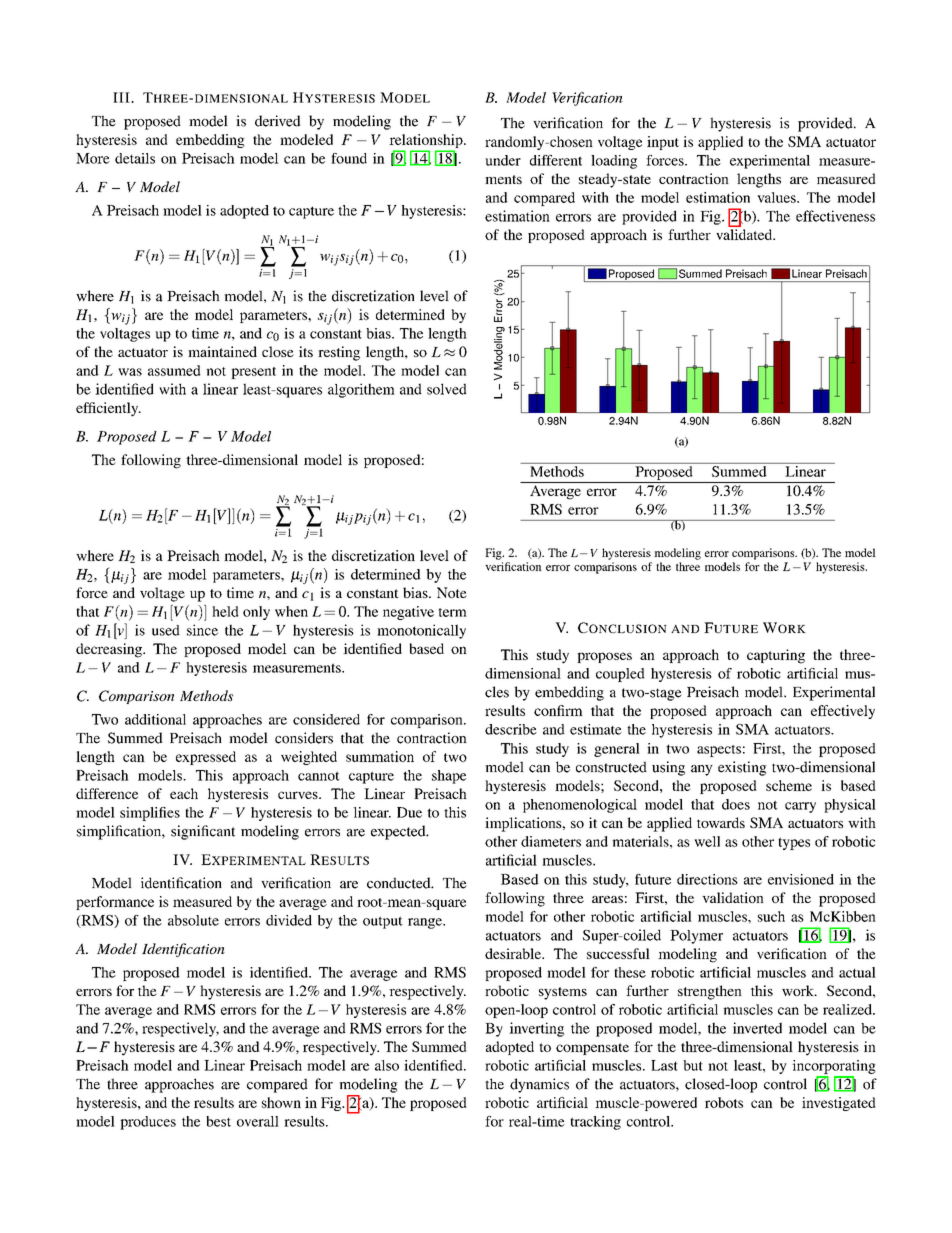 The image size is (952, 1233). I want to click on robots, so click(724, 1102).
